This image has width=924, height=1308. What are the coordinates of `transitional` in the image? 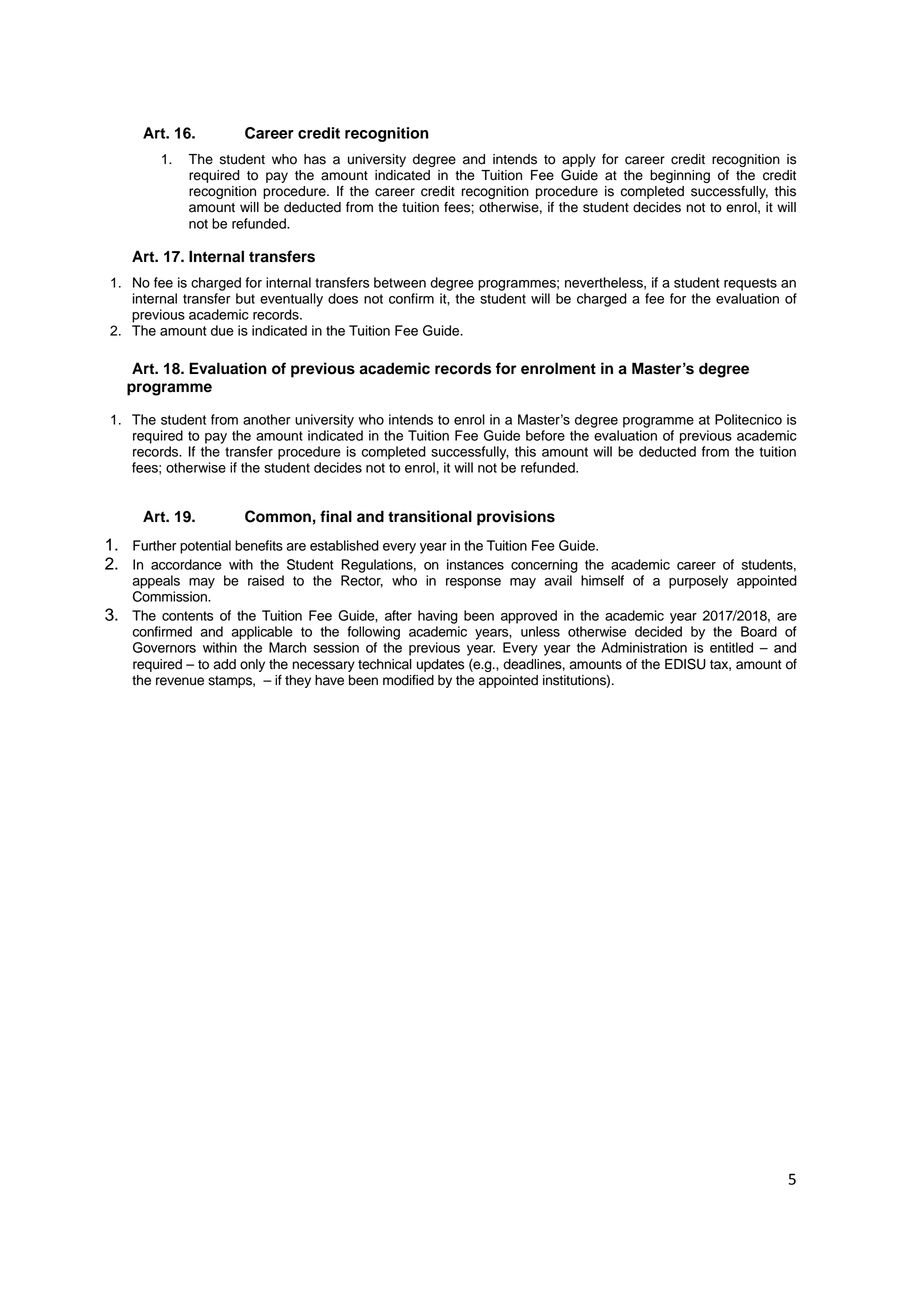 It's located at (430, 516).
